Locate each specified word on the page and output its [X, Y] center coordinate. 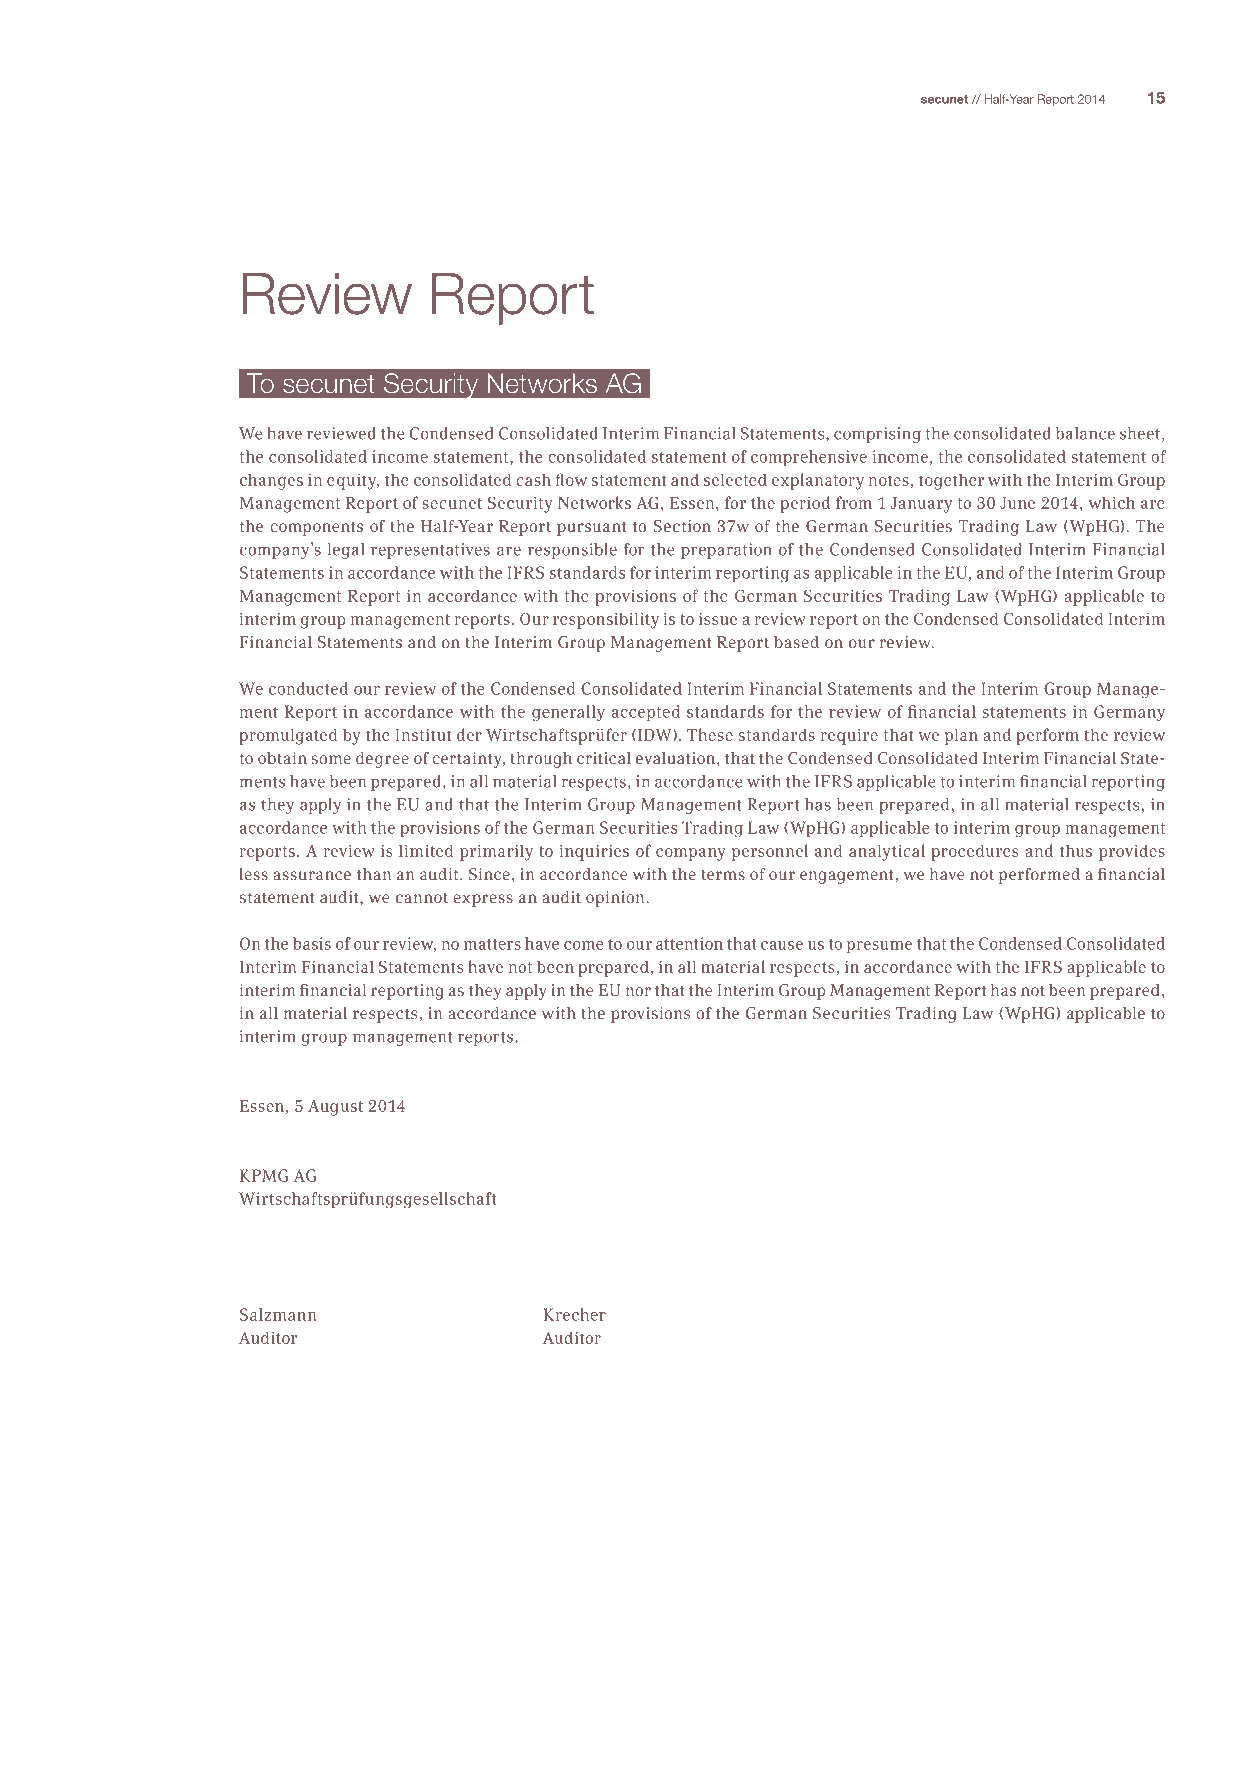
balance [1085, 433]
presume [879, 947]
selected [735, 479]
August [335, 1108]
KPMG [264, 1175]
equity [352, 482]
